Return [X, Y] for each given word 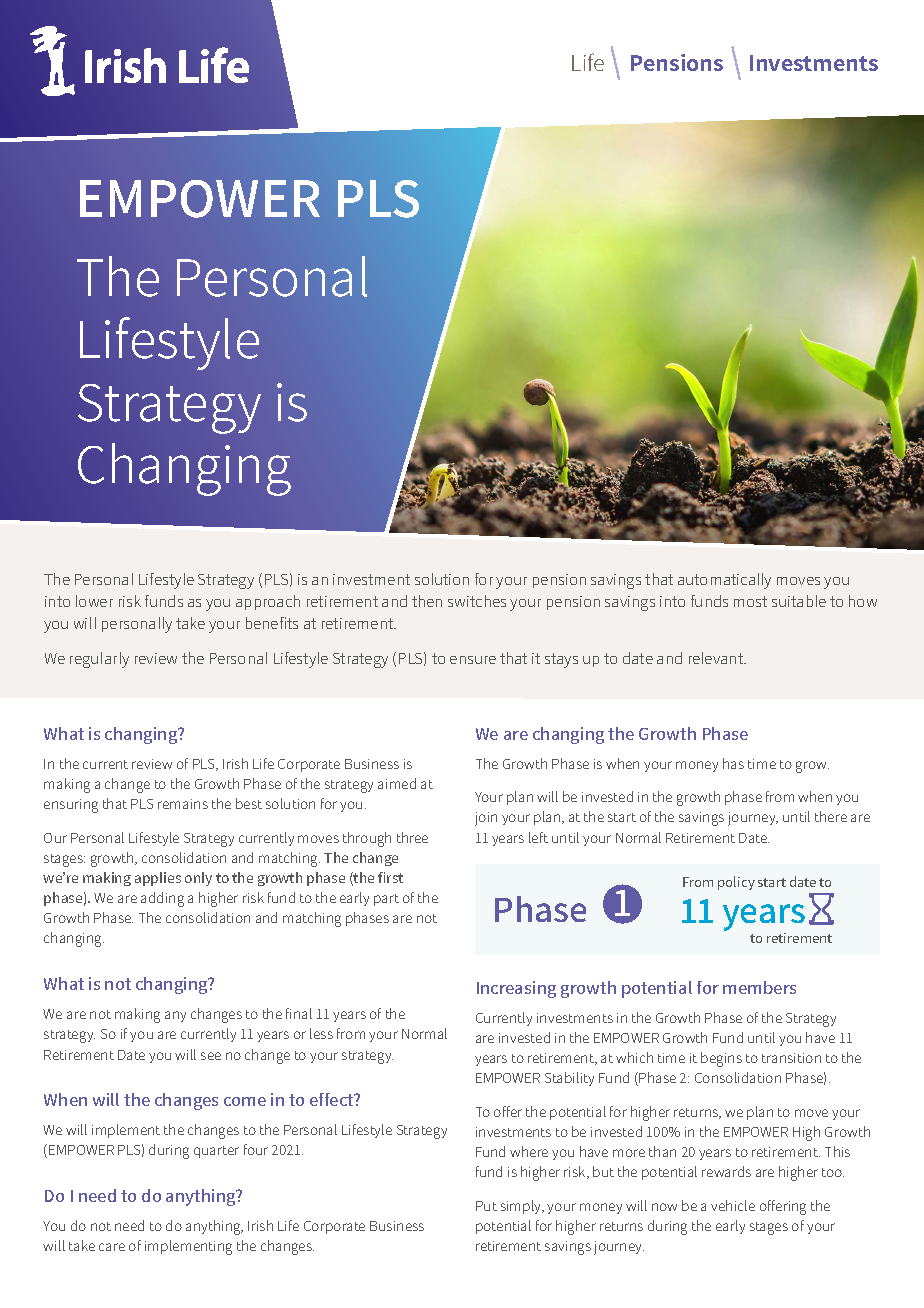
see [211, 1056]
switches [477, 601]
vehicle [733, 1205]
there [831, 816]
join [486, 819]
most [750, 601]
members [759, 987]
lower [94, 601]
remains [183, 804]
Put [486, 1206]
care [112, 1247]
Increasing [516, 989]
